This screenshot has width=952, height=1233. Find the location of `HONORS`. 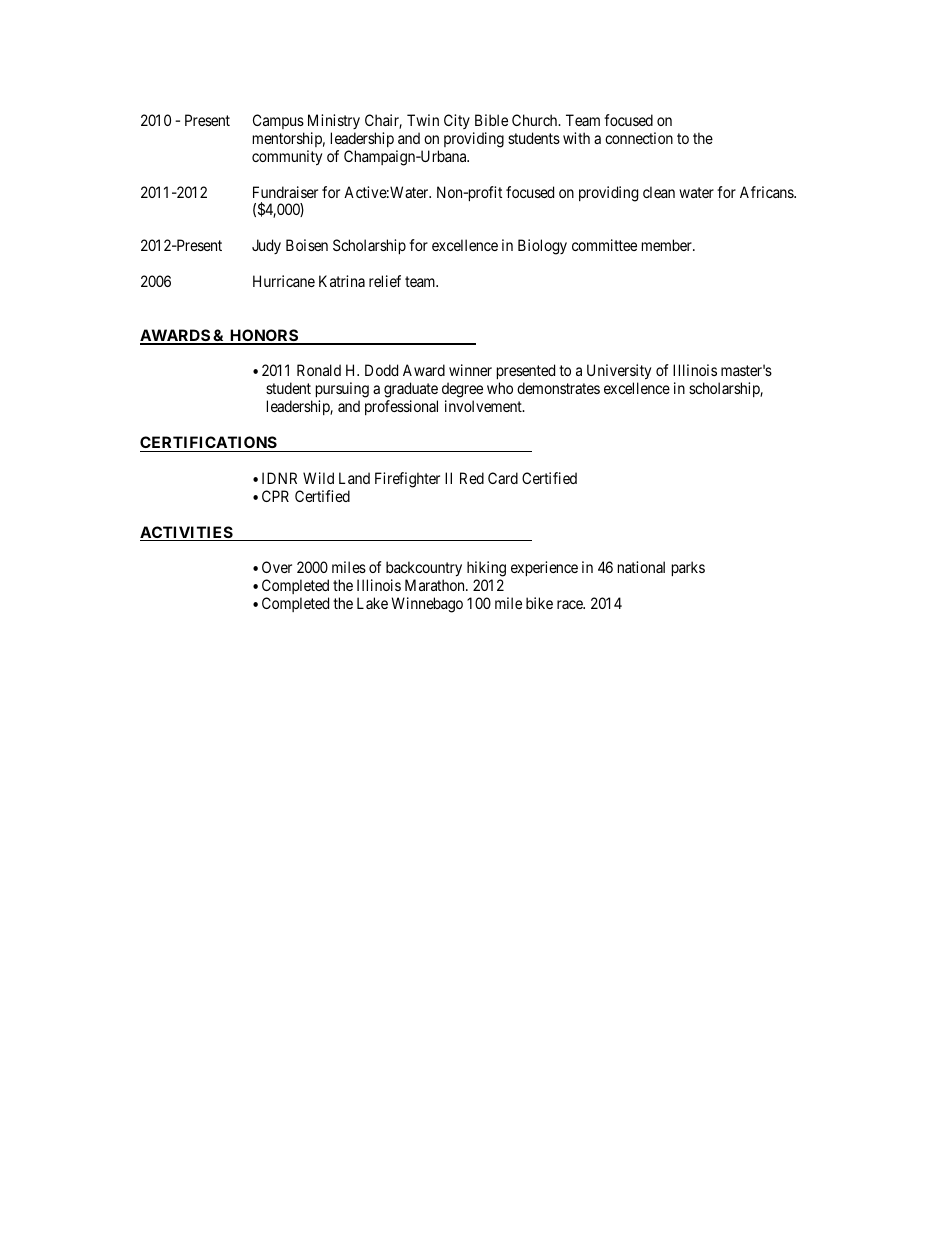

HONORS is located at coordinates (263, 336).
